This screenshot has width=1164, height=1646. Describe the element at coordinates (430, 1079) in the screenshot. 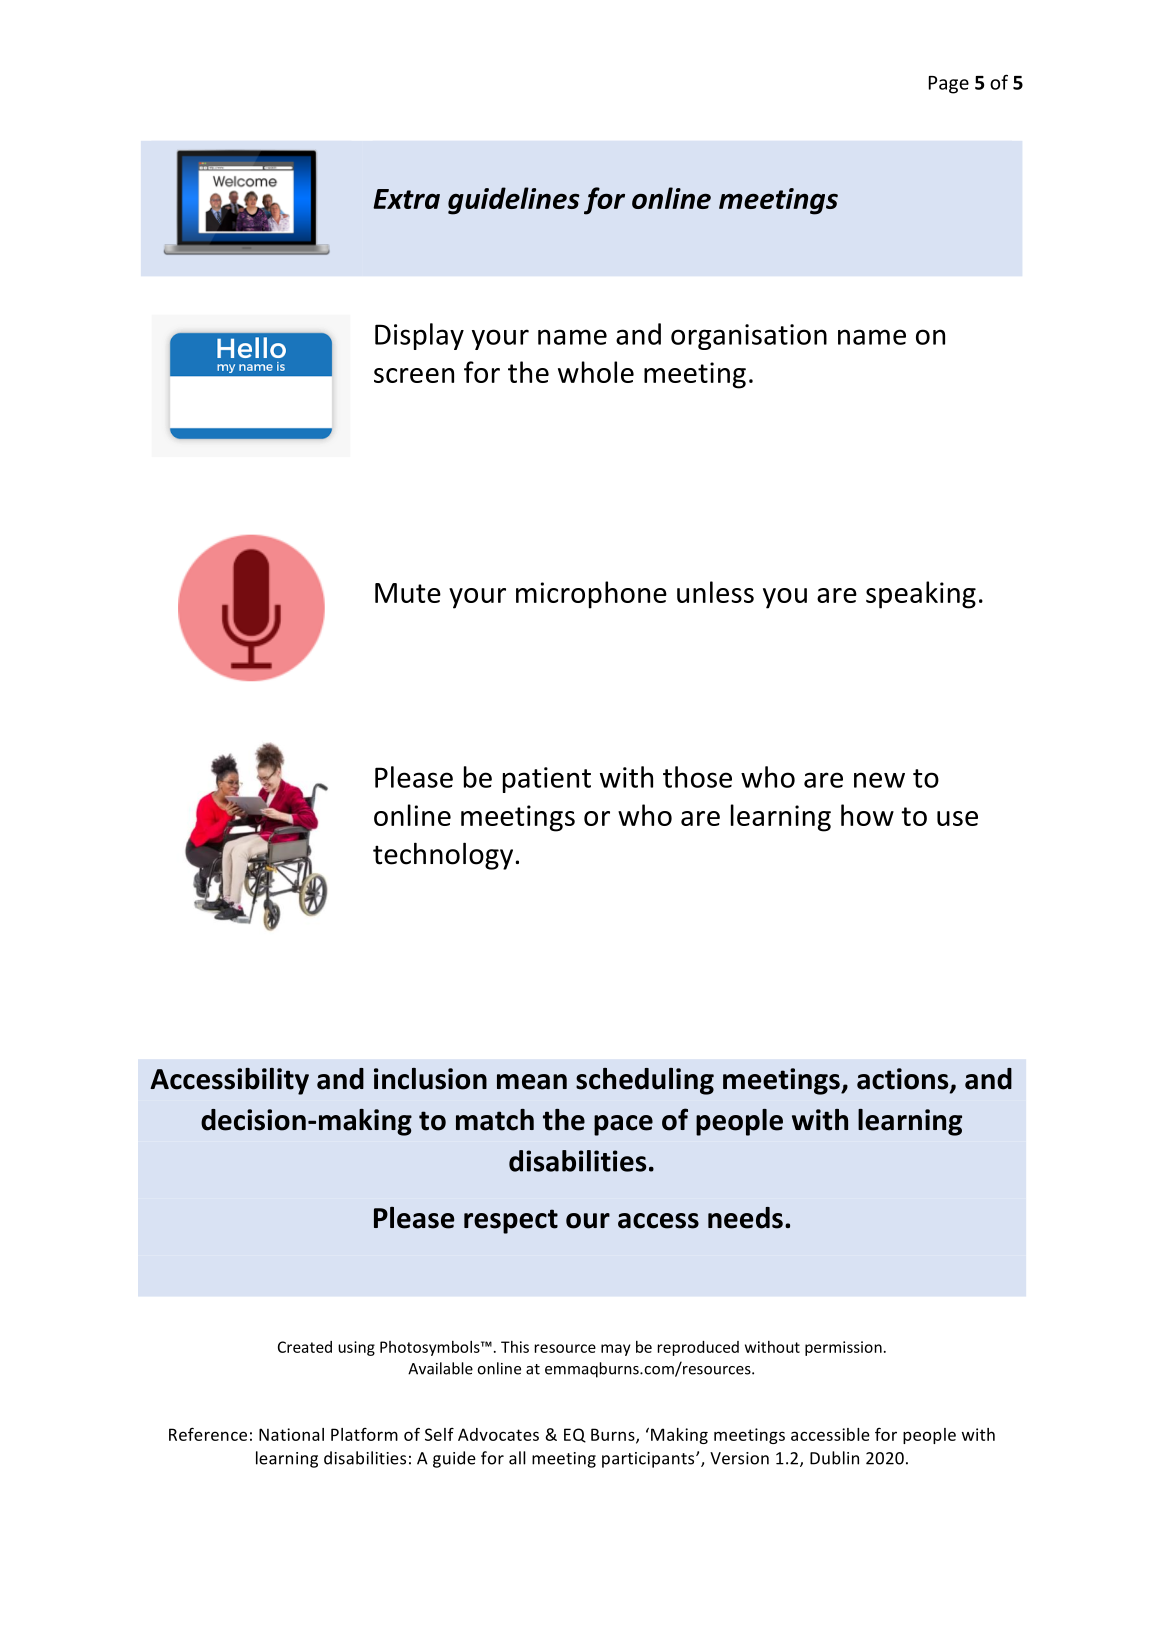

I see `inclusion` at that location.
